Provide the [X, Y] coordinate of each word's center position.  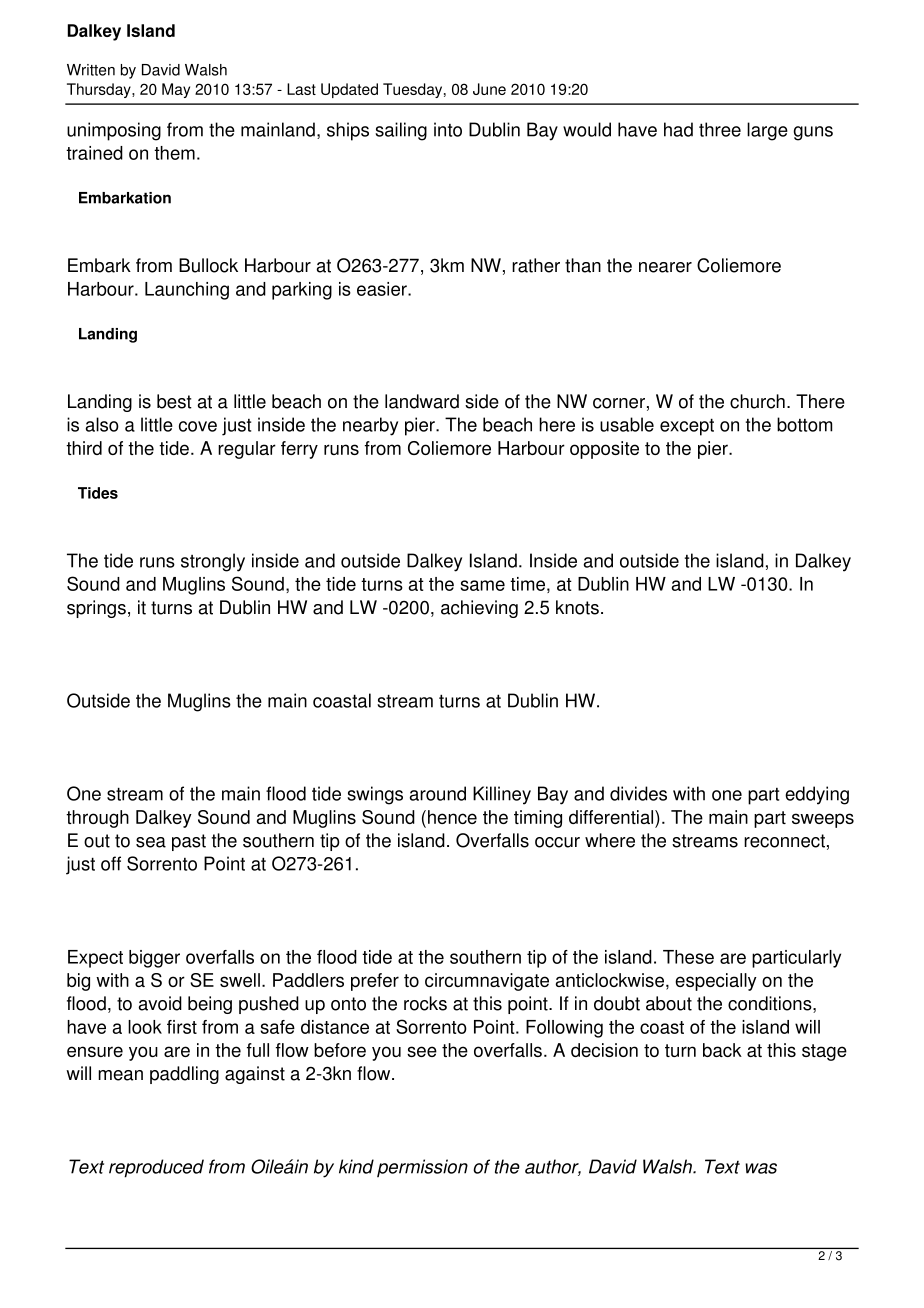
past [189, 842]
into [448, 129]
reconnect [784, 841]
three [720, 129]
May [176, 90]
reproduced [156, 1168]
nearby [370, 426]
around [438, 793]
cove [198, 426]
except [687, 427]
